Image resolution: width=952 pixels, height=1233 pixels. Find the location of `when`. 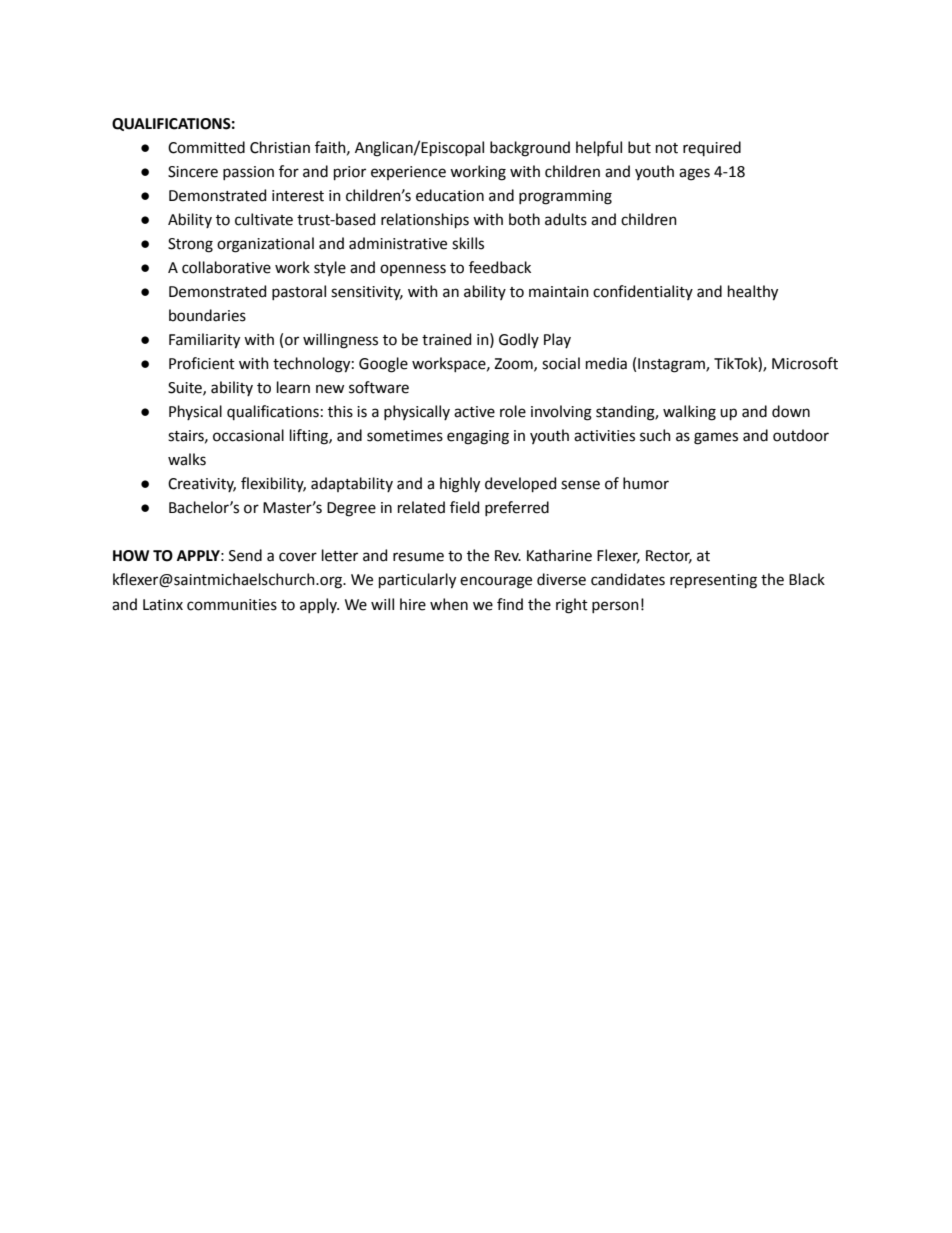

when is located at coordinates (449, 604).
